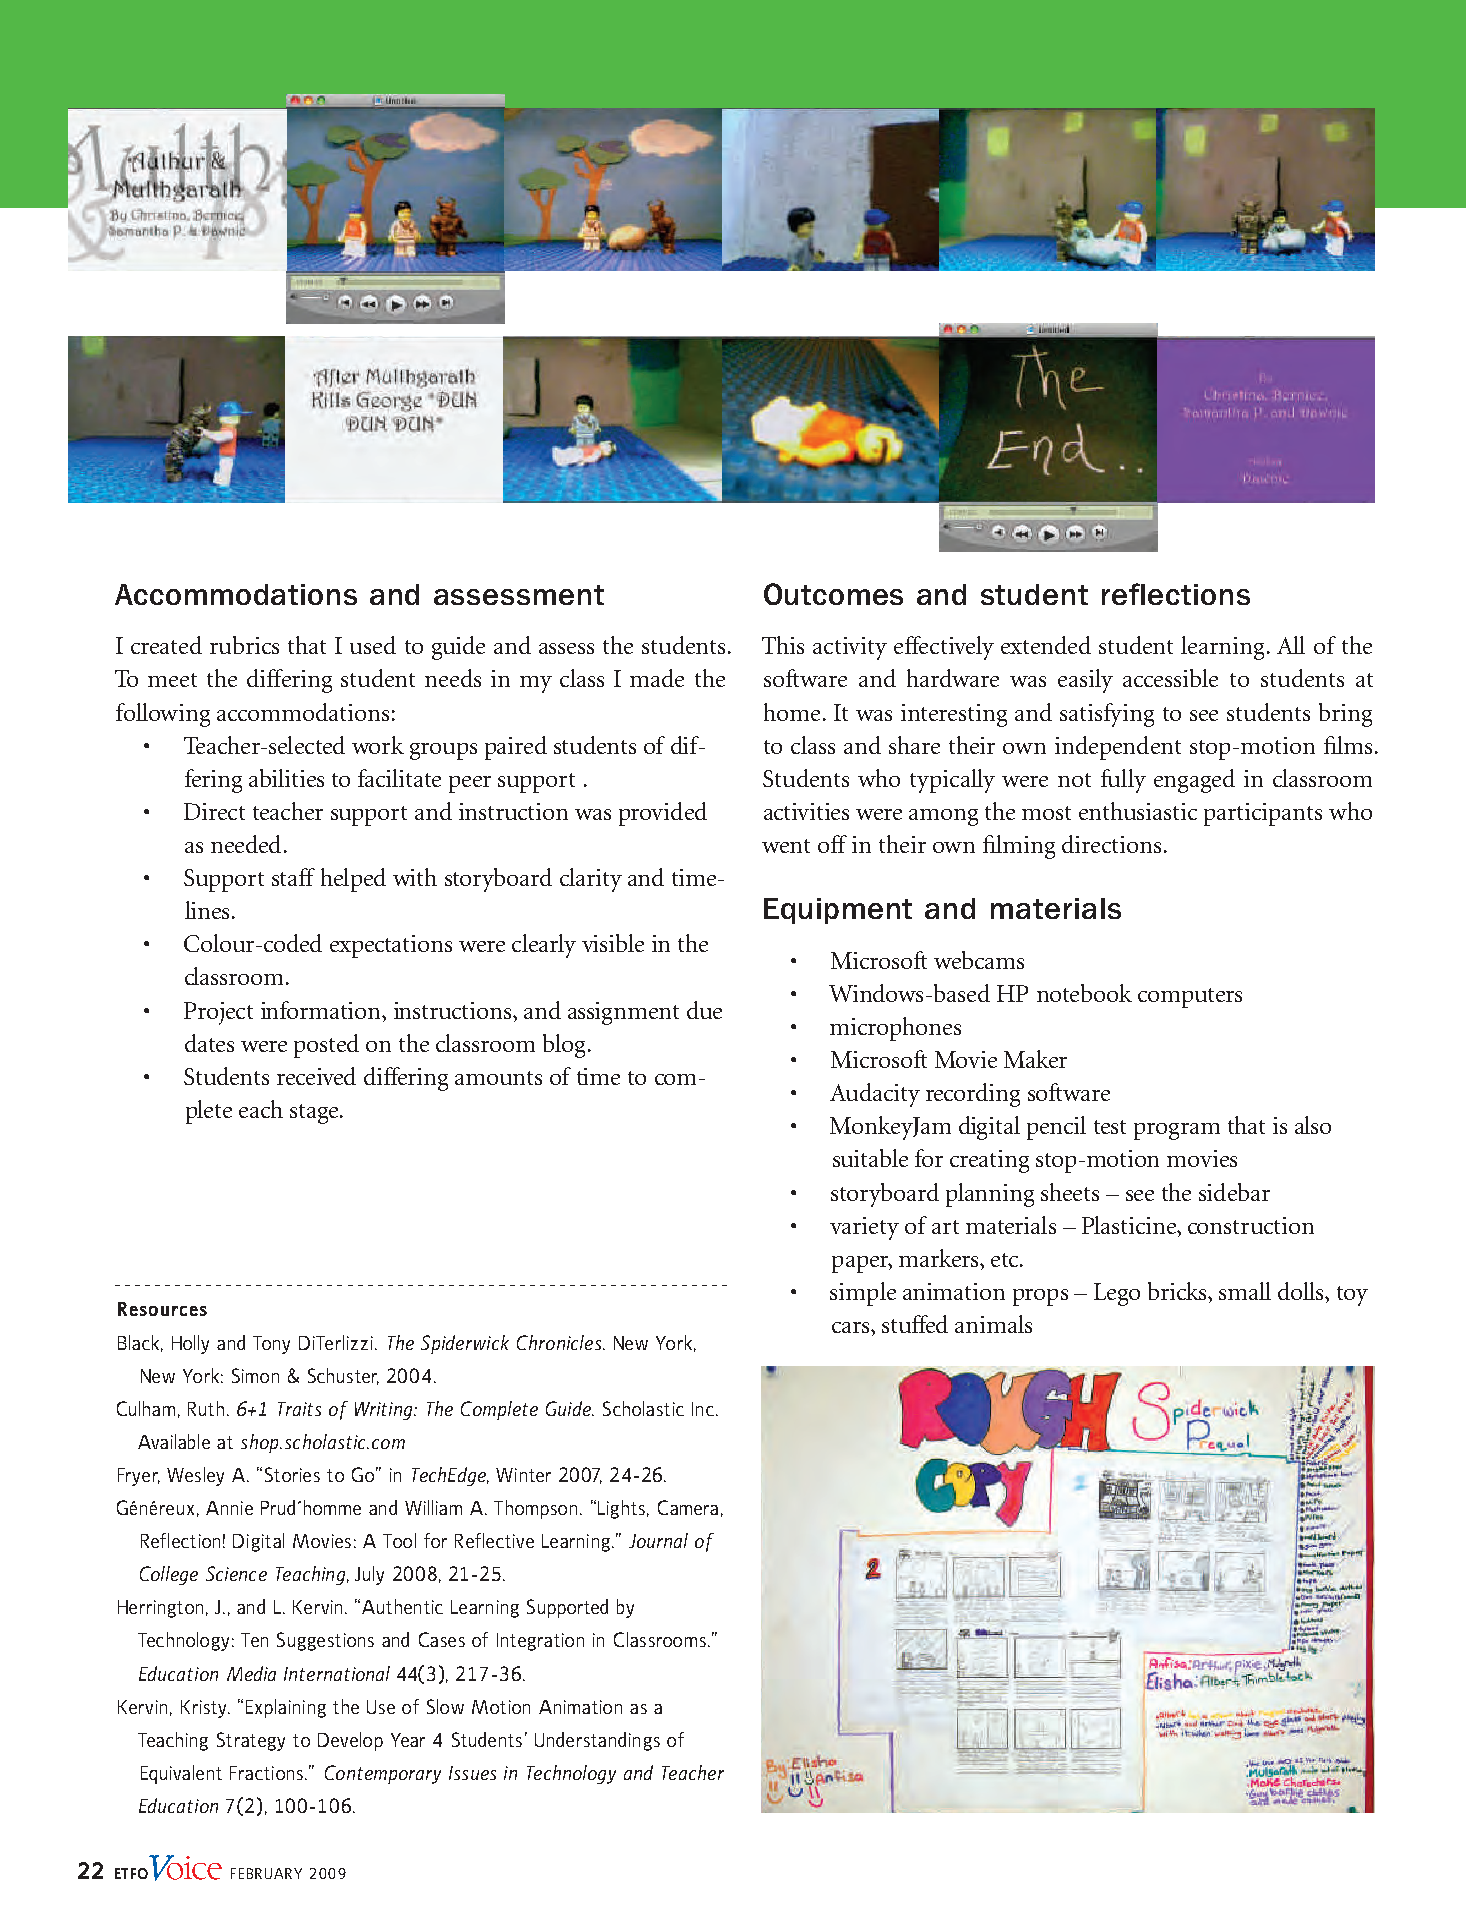 This page has width=1466, height=1925. I want to click on This, so click(783, 645).
